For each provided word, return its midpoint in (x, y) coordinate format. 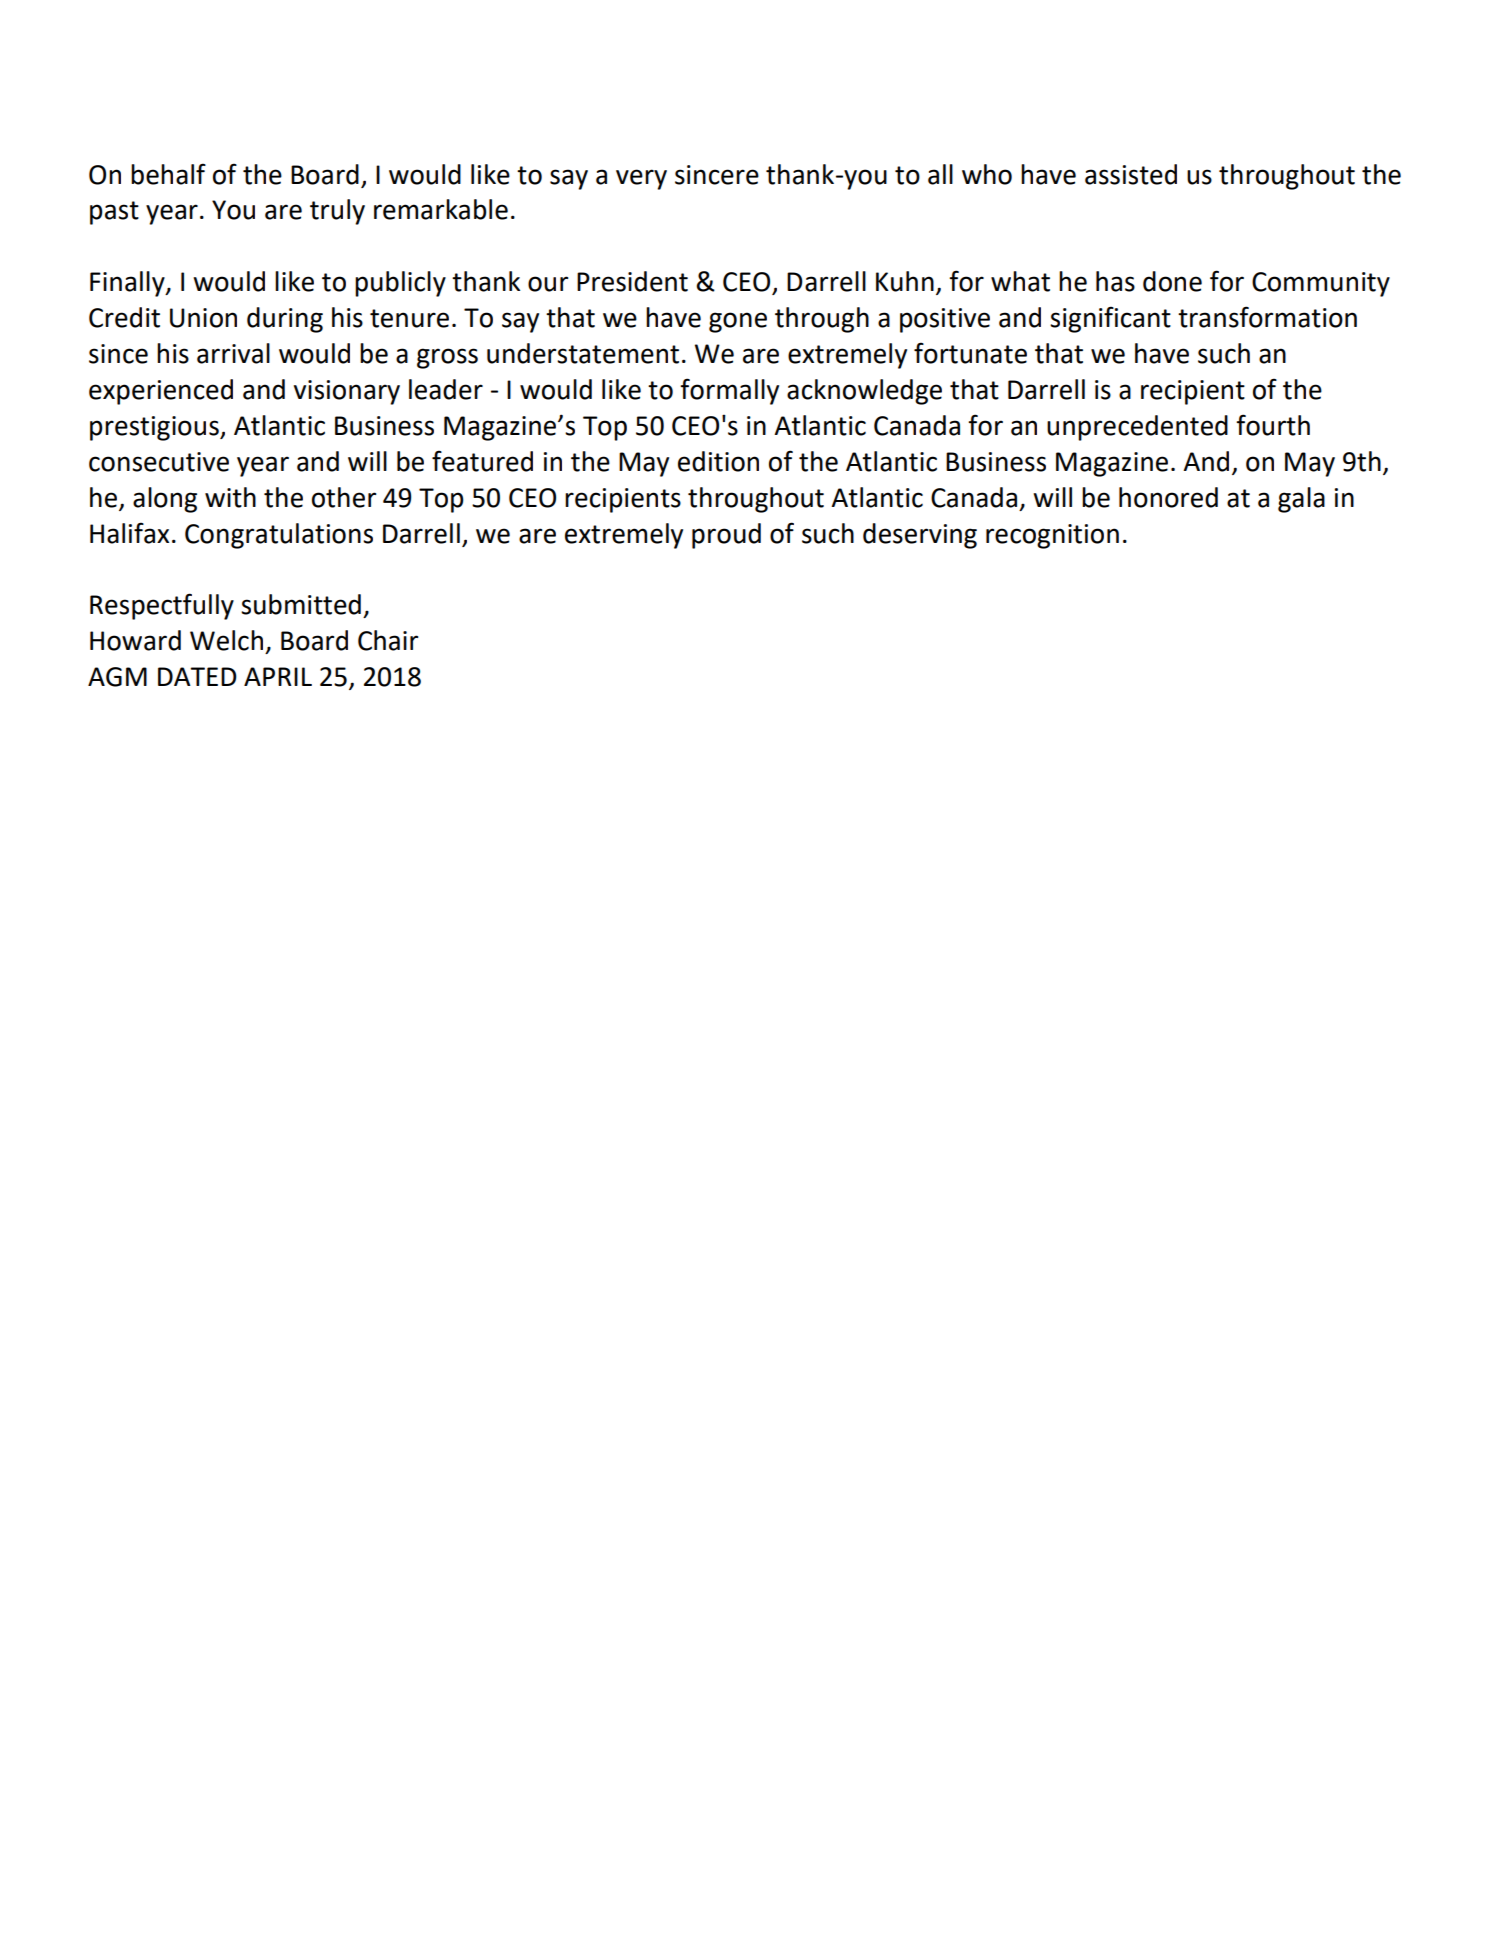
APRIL (278, 676)
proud (726, 536)
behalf (168, 174)
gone (738, 322)
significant (1110, 319)
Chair (388, 640)
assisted (1131, 174)
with (230, 497)
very (641, 179)
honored (1168, 497)
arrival (233, 353)
